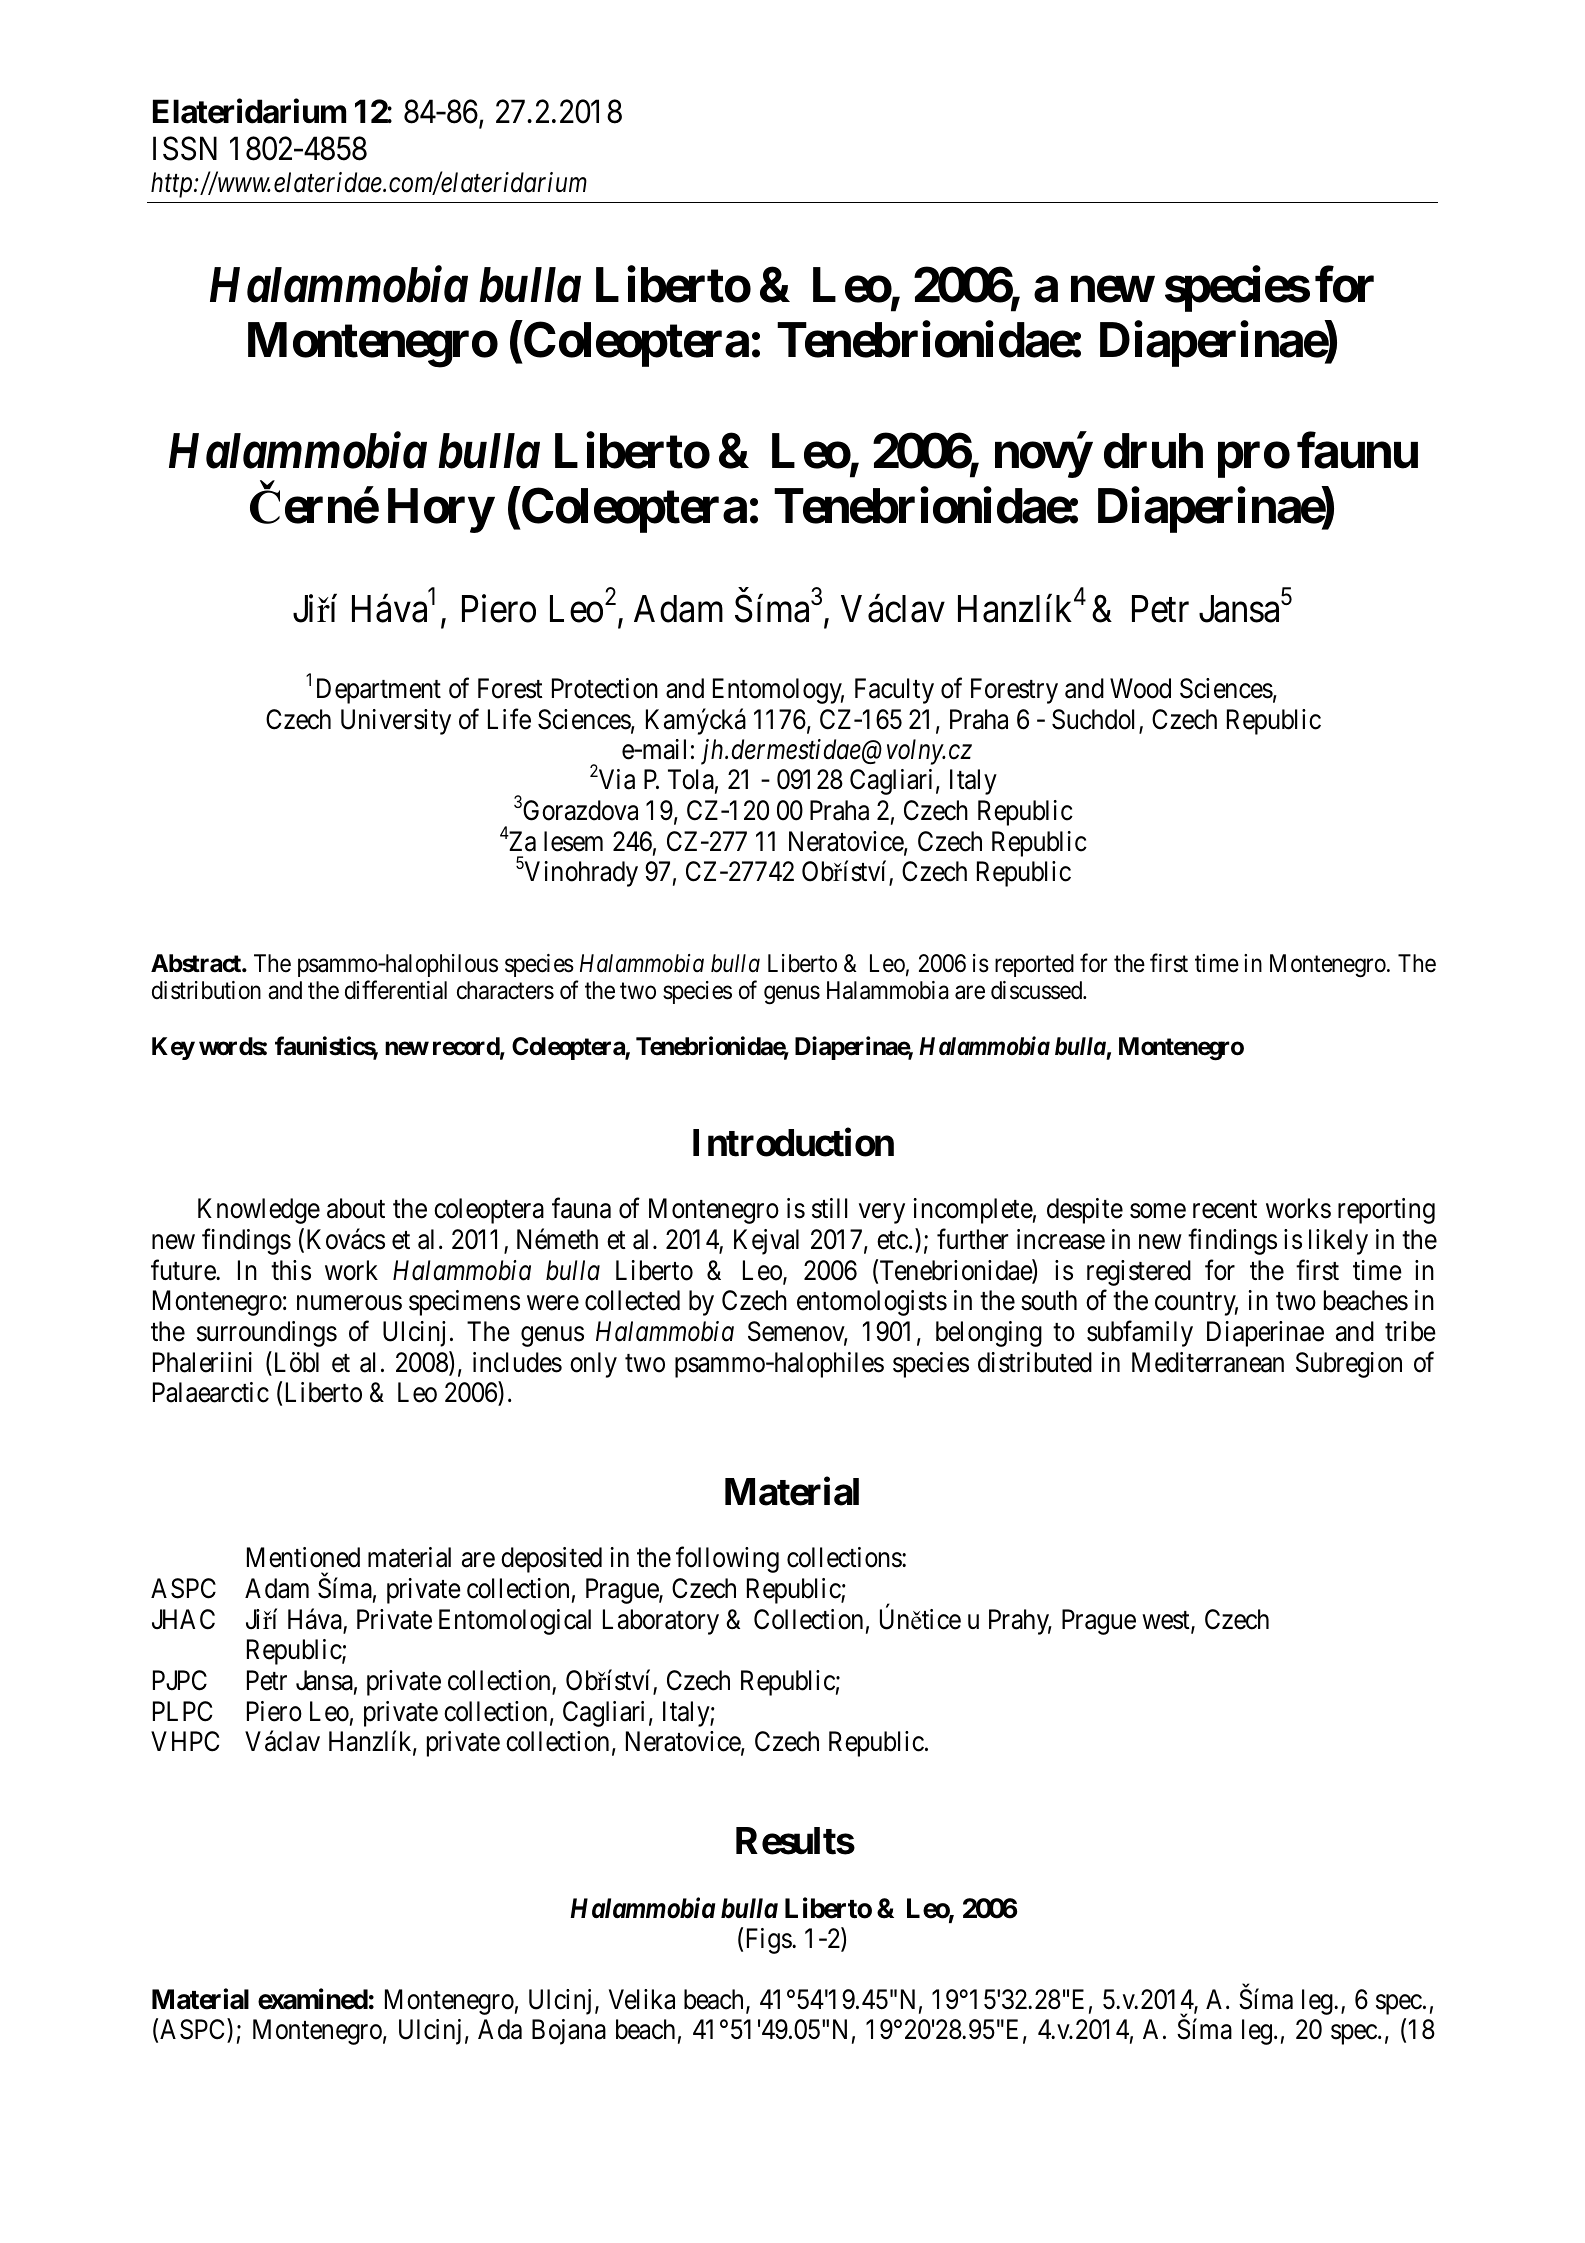  I want to click on differential, so click(396, 990).
